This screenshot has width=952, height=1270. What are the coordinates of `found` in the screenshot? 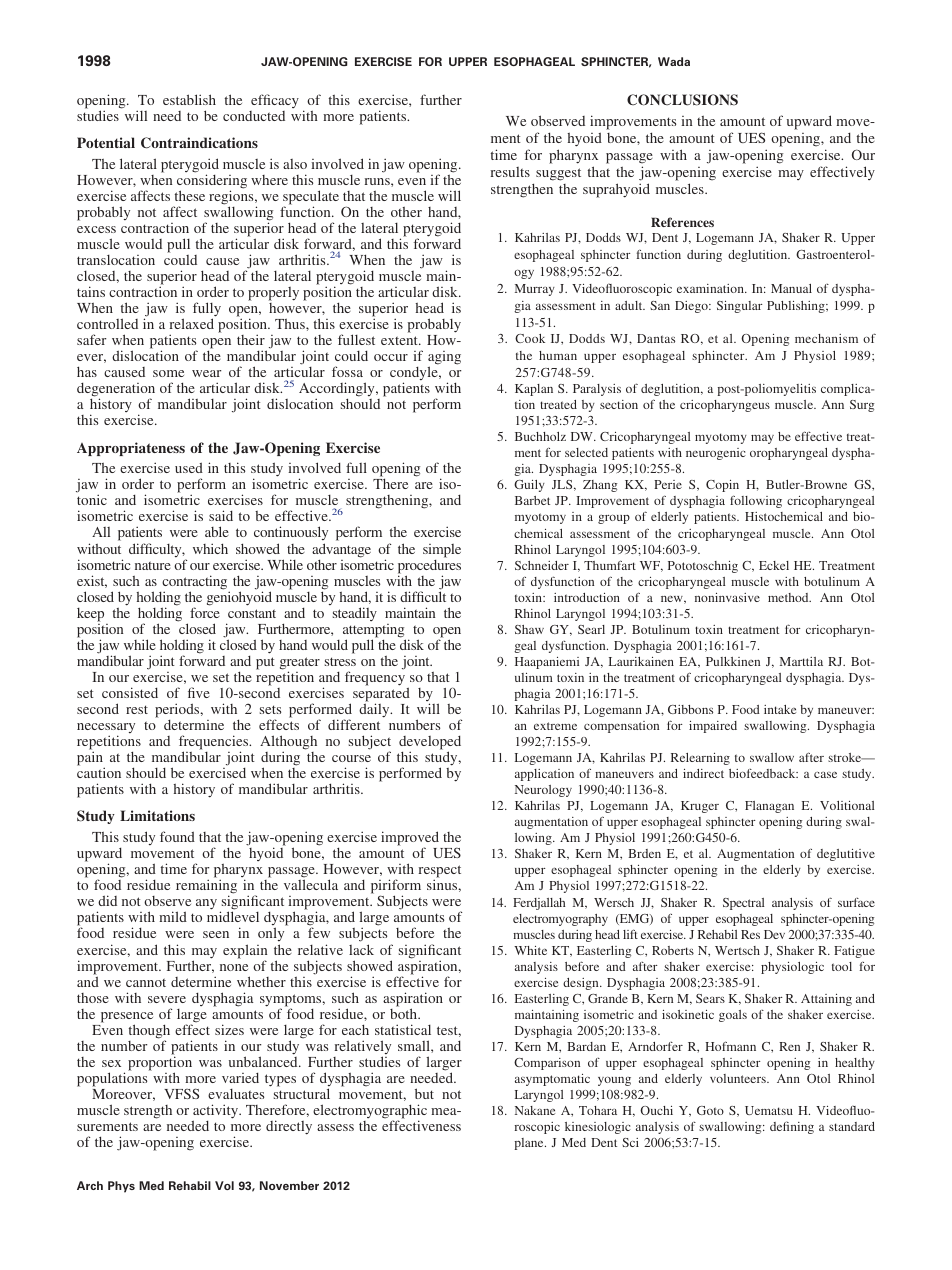 It's located at (177, 836).
